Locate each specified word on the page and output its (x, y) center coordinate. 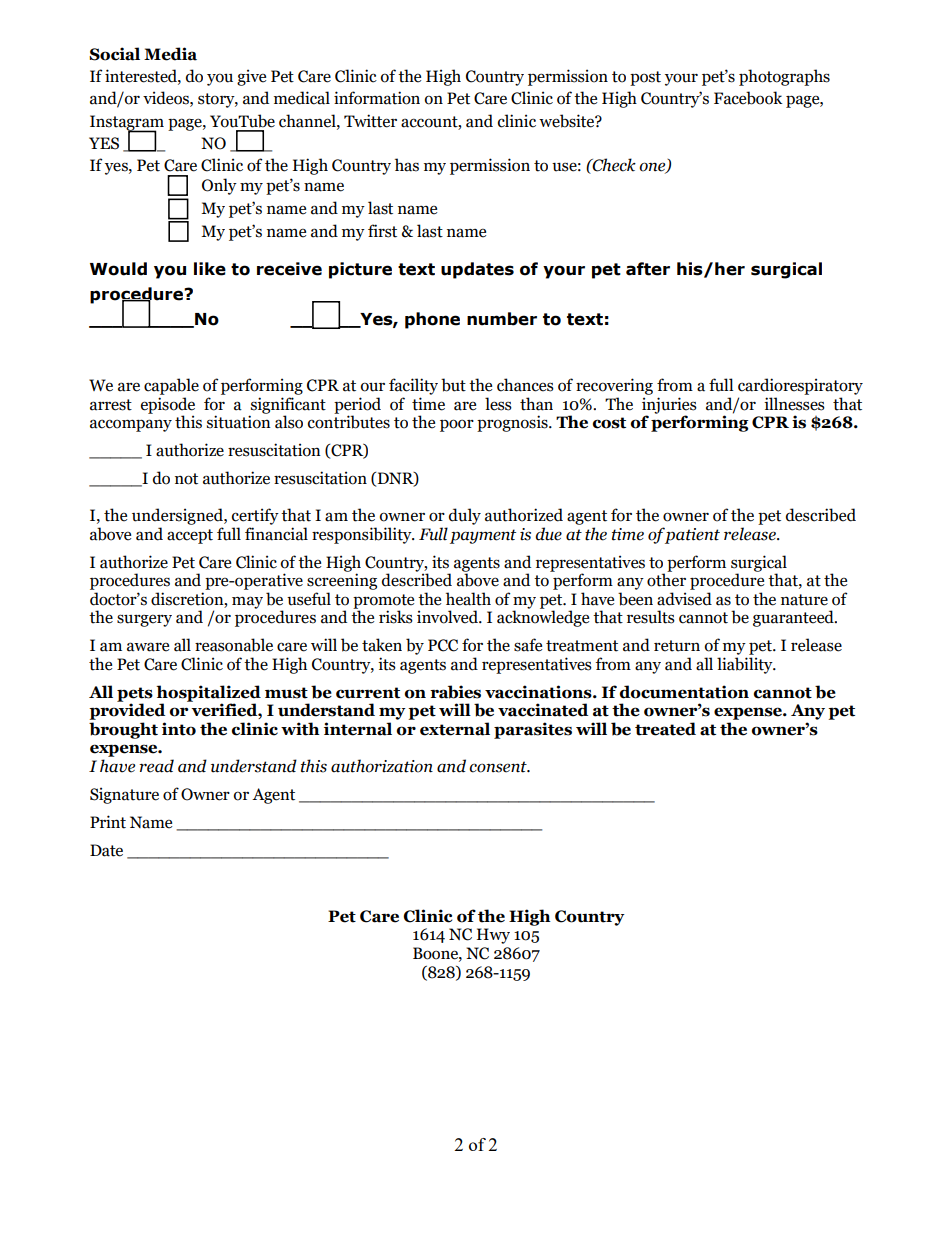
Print (108, 822)
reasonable (234, 645)
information (377, 98)
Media (170, 54)
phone (432, 320)
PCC (443, 645)
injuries (669, 406)
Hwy (493, 936)
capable (171, 386)
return (677, 646)
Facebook (748, 98)
